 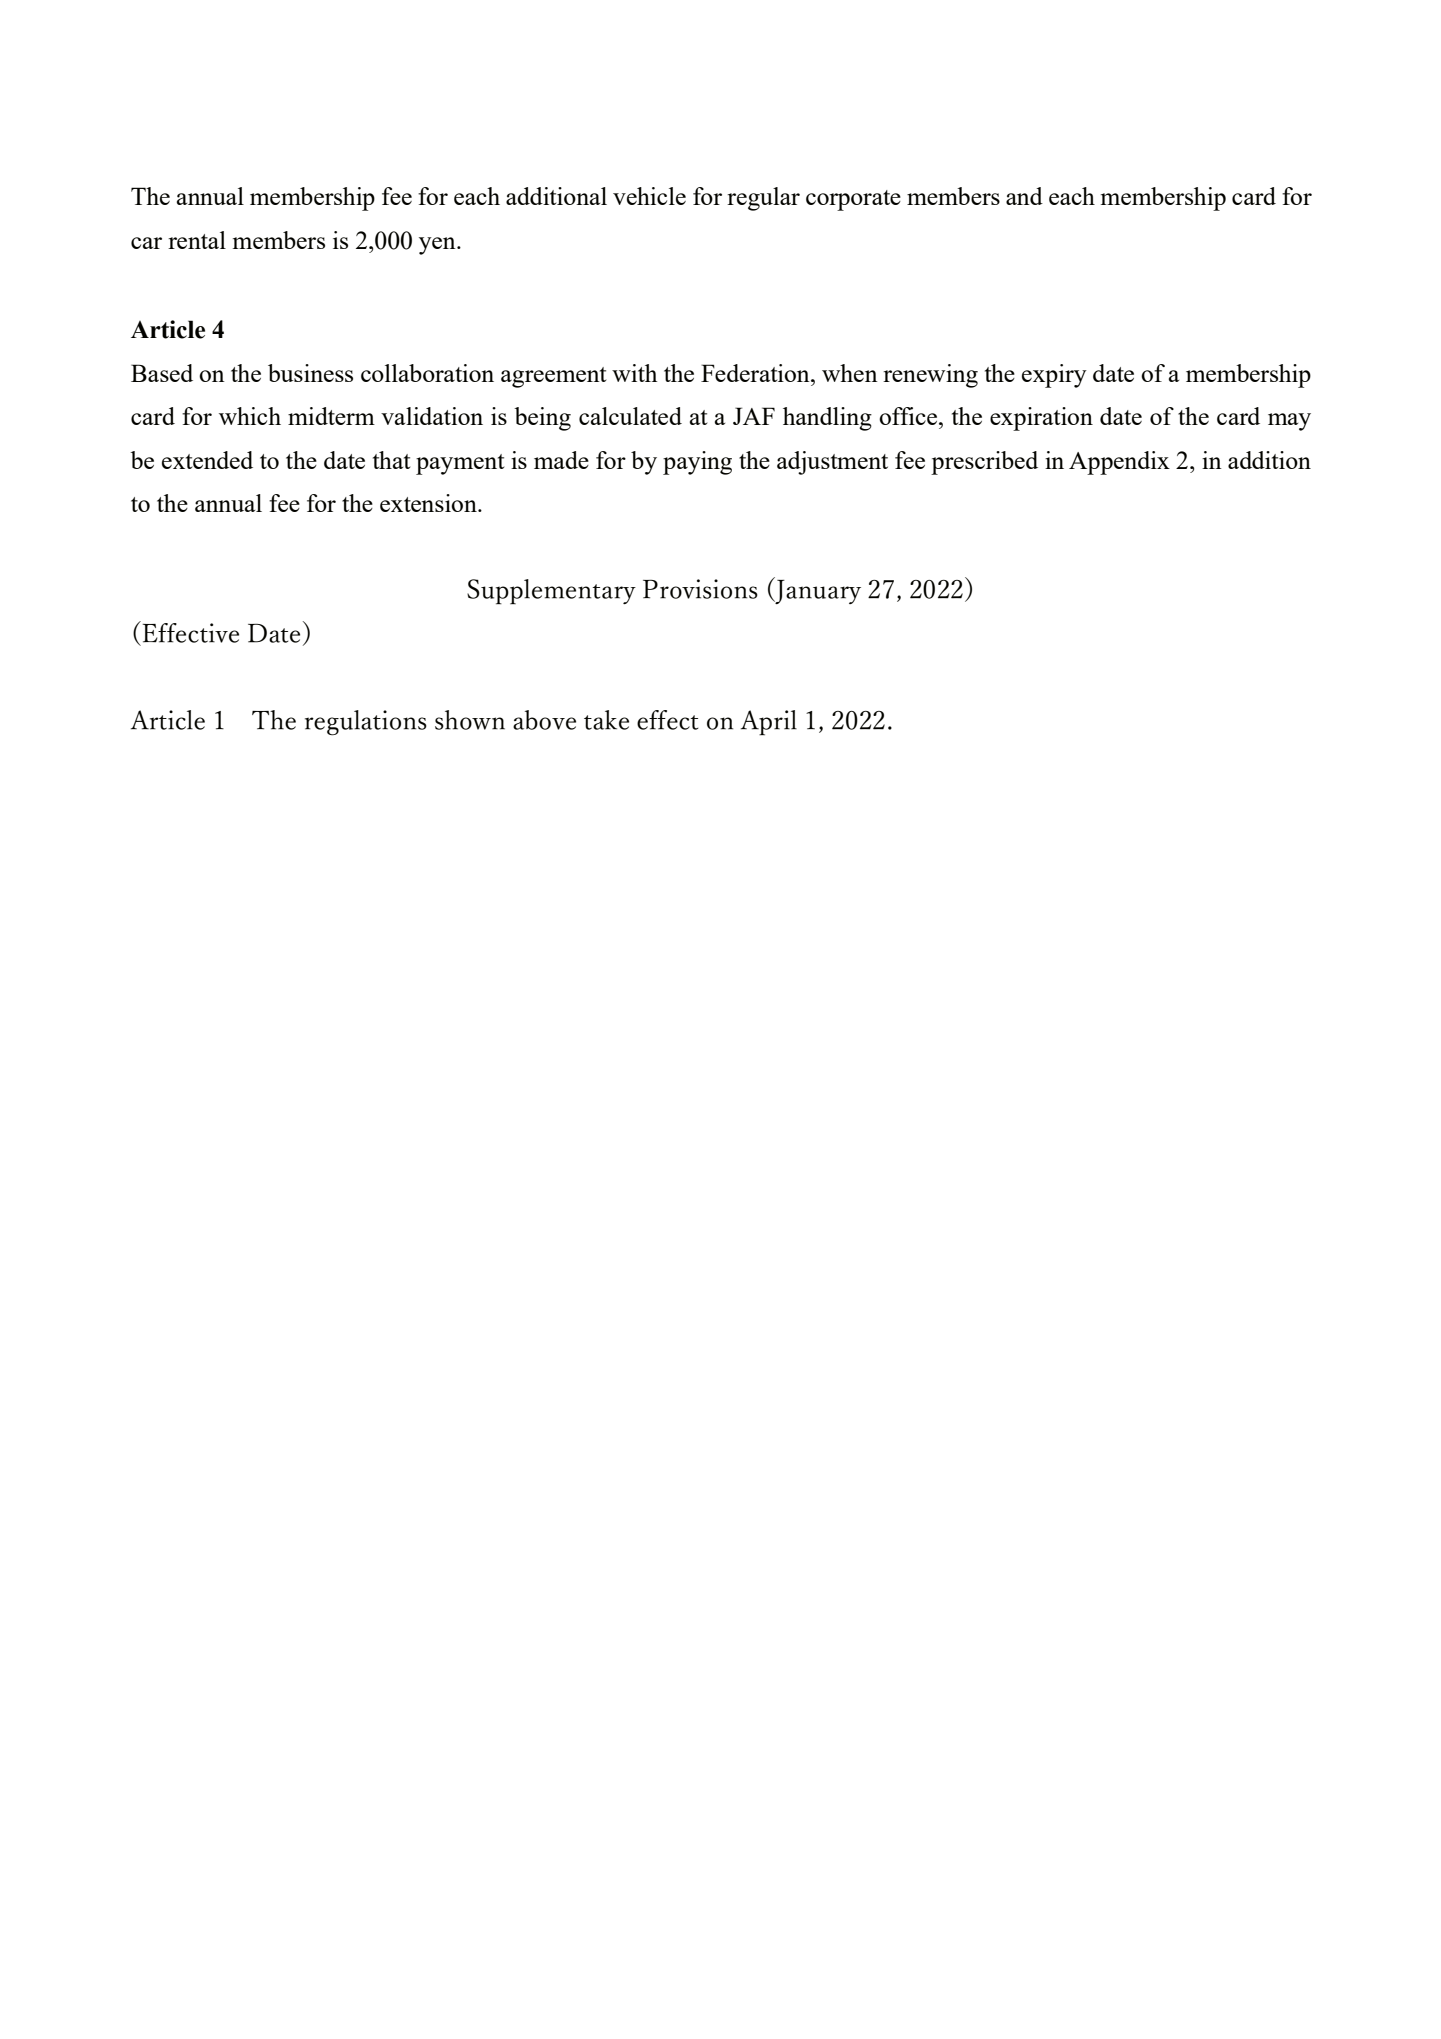 What do you see at coordinates (853, 200) in the screenshot?
I see `corporate` at bounding box center [853, 200].
